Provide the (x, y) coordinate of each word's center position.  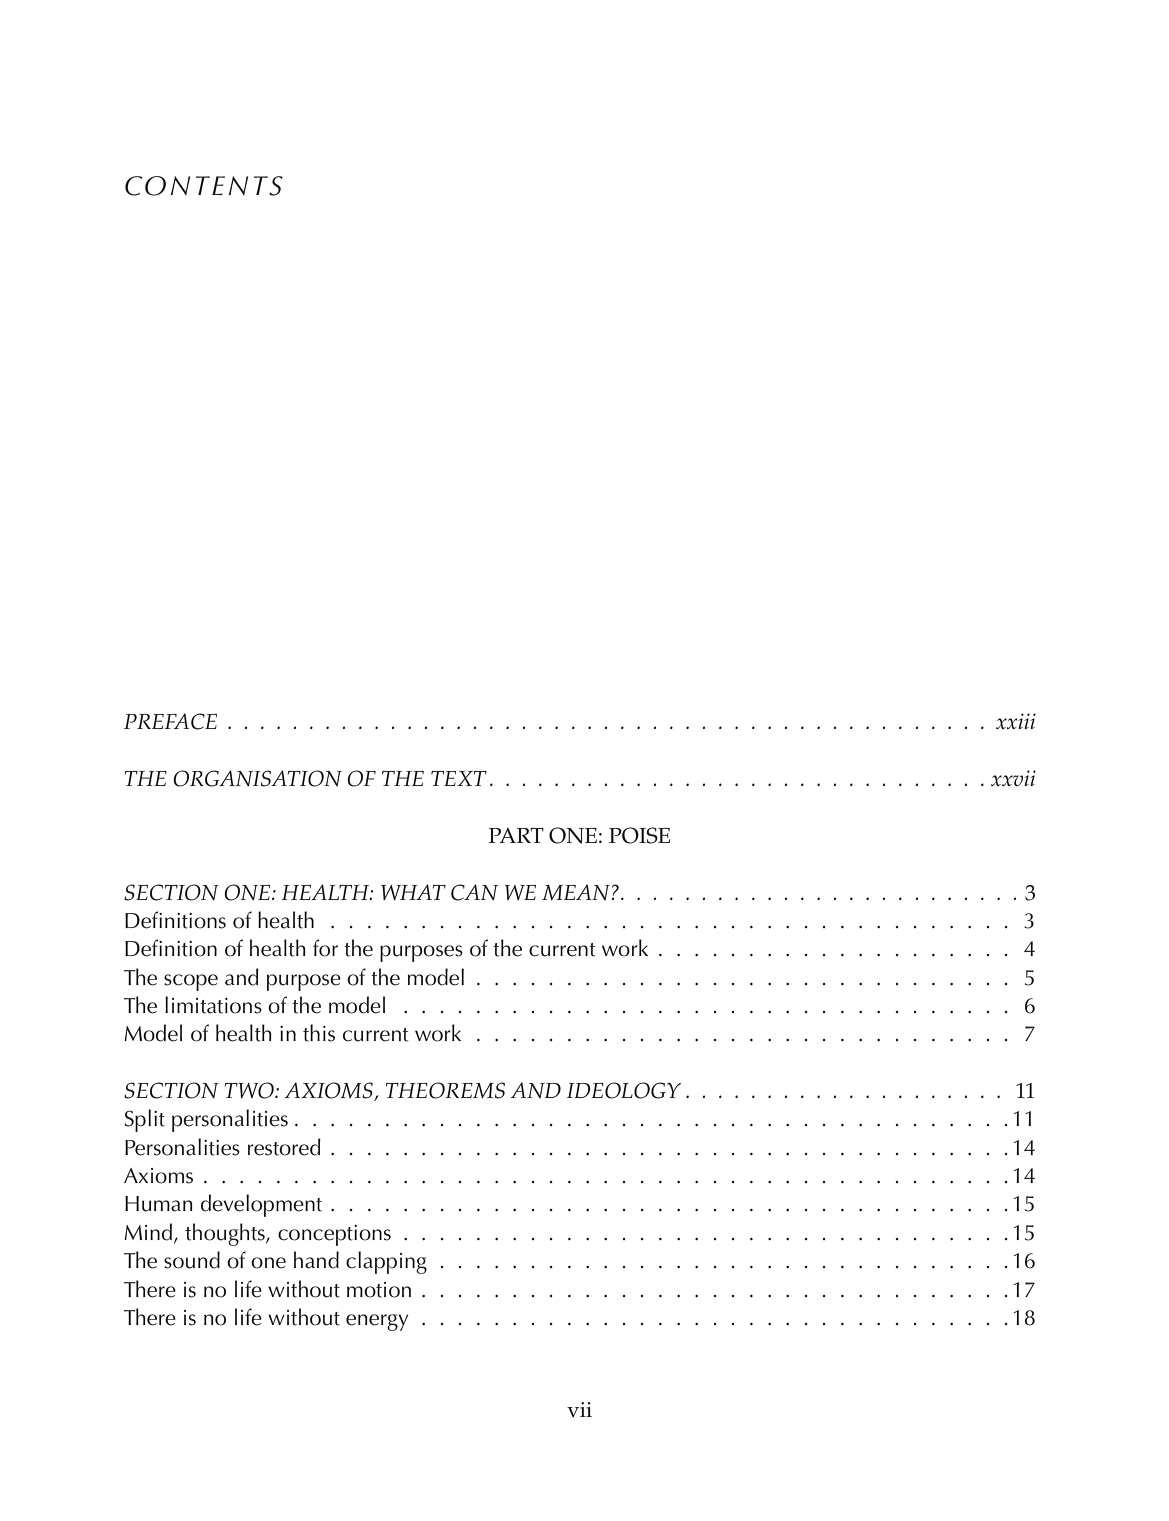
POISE (639, 835)
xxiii (1016, 721)
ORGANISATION (257, 778)
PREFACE (170, 721)
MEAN (576, 892)
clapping (386, 1262)
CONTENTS (204, 186)
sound (192, 1260)
